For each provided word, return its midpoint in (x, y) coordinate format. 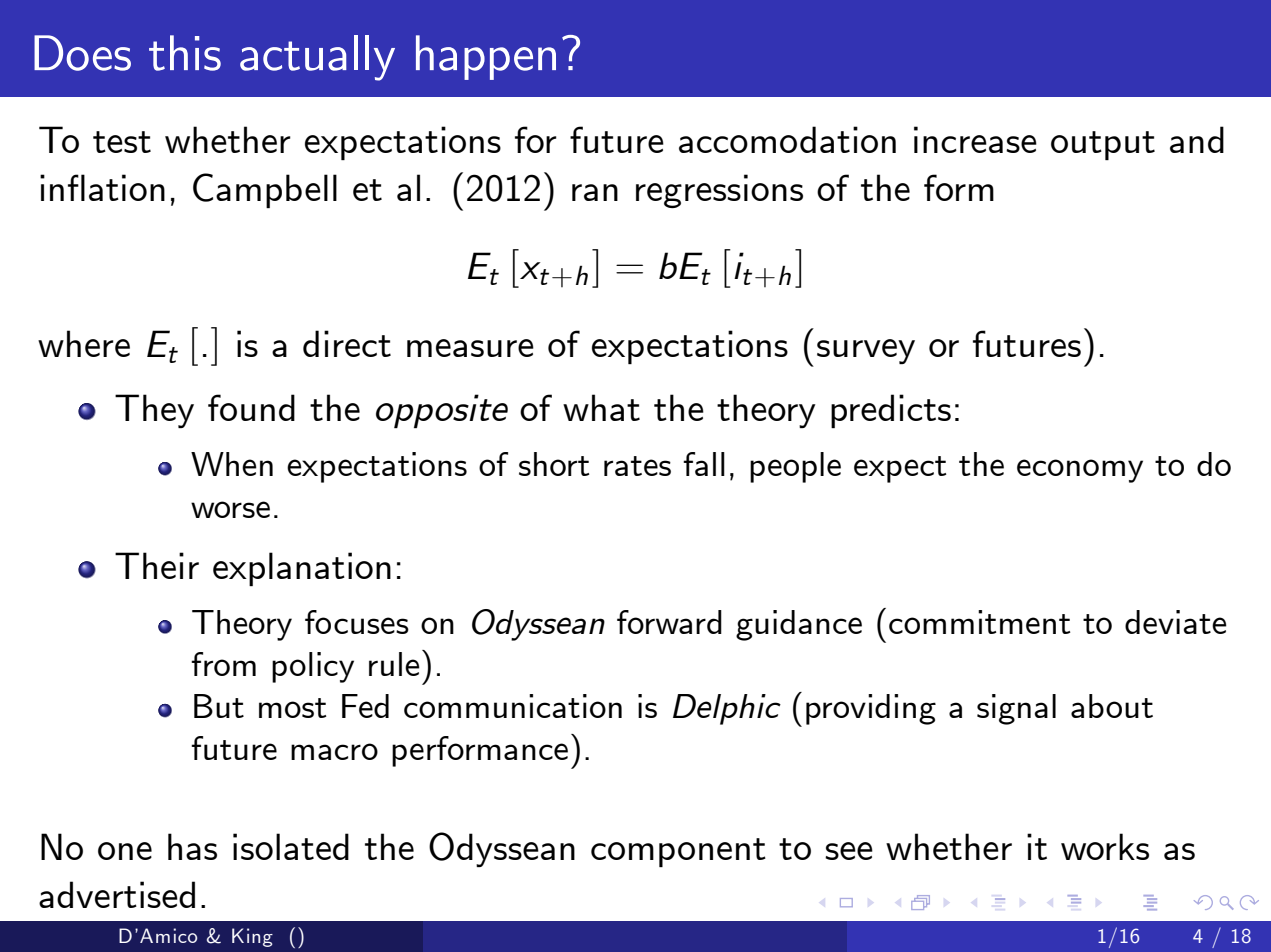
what (601, 407)
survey (866, 351)
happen (486, 57)
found (251, 407)
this (185, 53)
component (678, 852)
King (252, 937)
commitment (979, 622)
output (1103, 145)
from (223, 664)
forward (669, 622)
